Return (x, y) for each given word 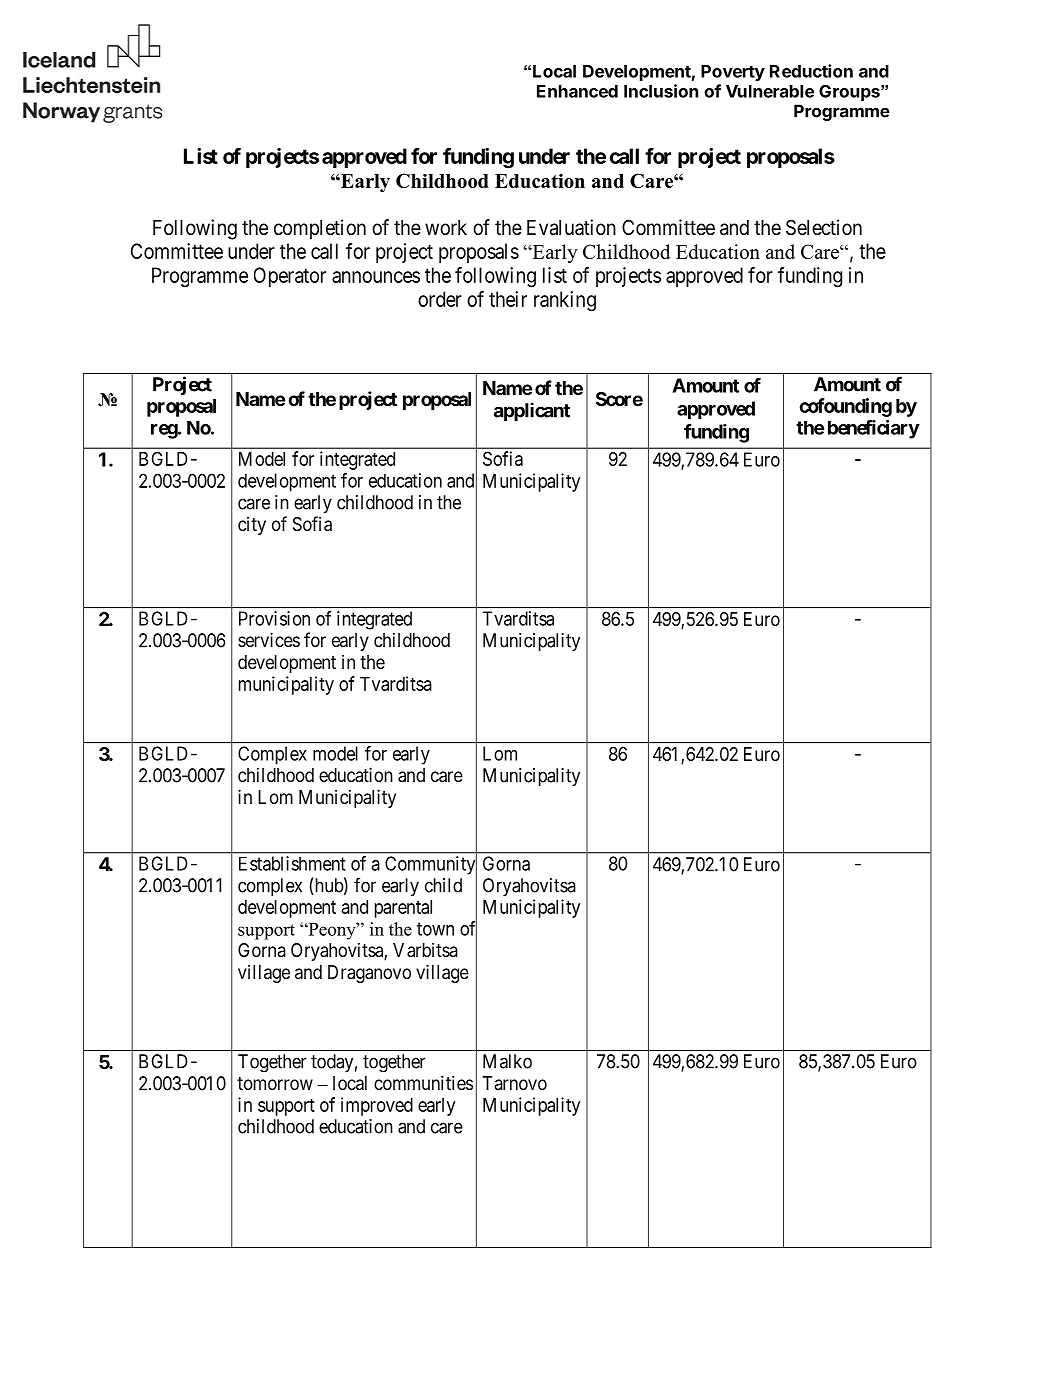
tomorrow (275, 1083)
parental (403, 909)
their (508, 299)
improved (377, 1106)
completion (320, 229)
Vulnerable (770, 91)
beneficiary (874, 429)
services (269, 639)
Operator (290, 277)
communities (423, 1082)
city (252, 525)
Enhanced (577, 91)
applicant (532, 411)
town (435, 929)
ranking (565, 301)
